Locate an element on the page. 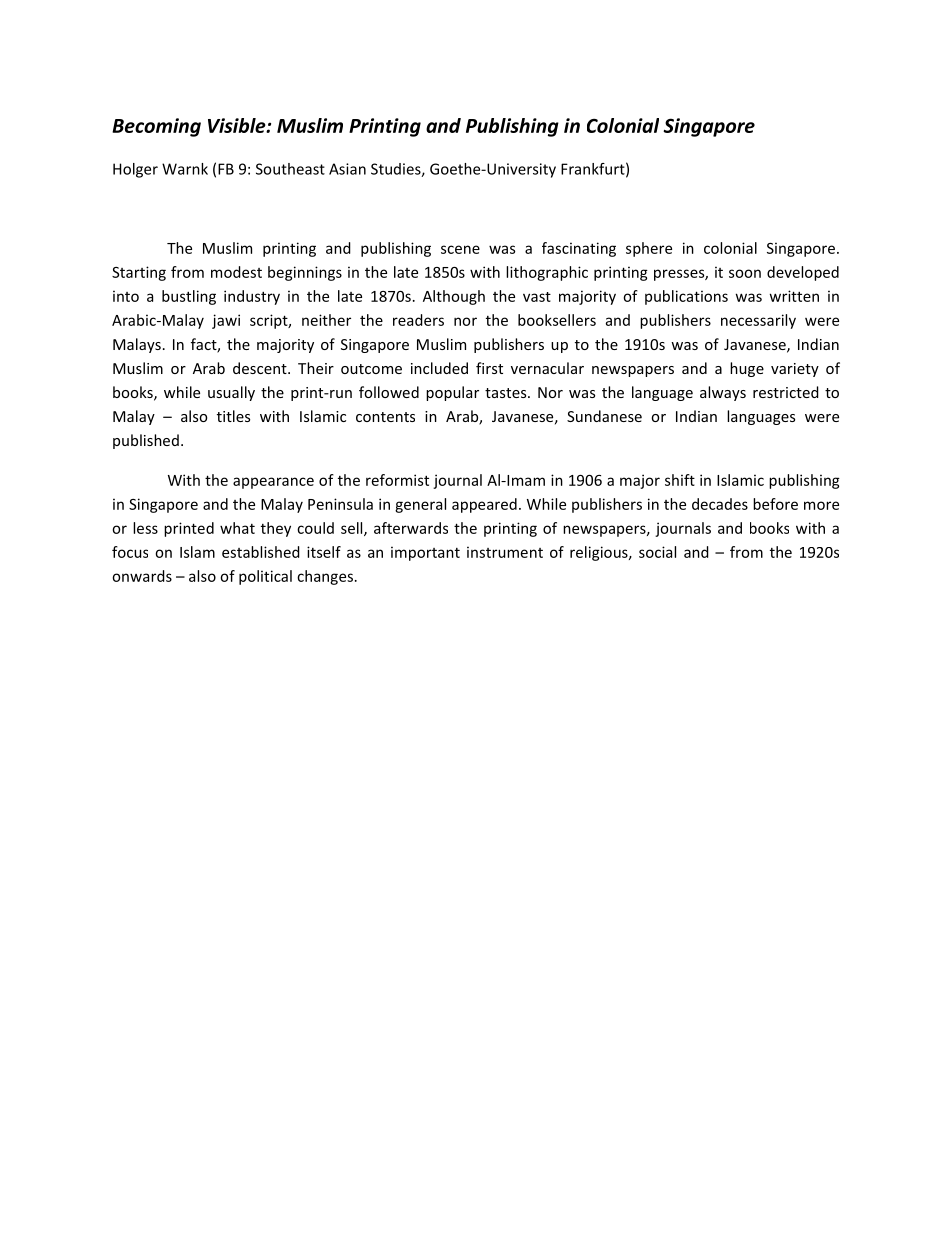 This page has width=952, height=1233. huge is located at coordinates (747, 369).
